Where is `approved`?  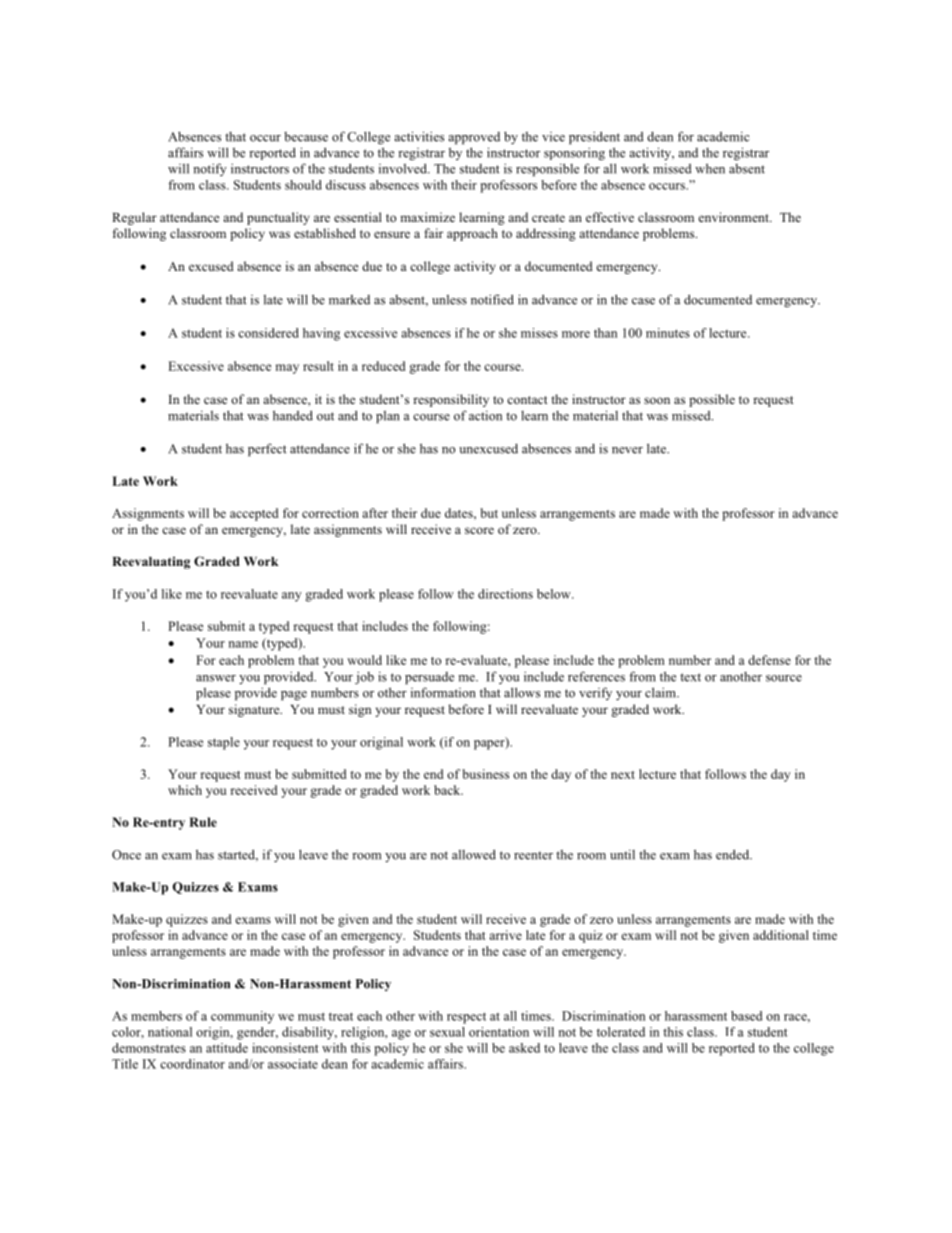 approved is located at coordinates (474, 138).
